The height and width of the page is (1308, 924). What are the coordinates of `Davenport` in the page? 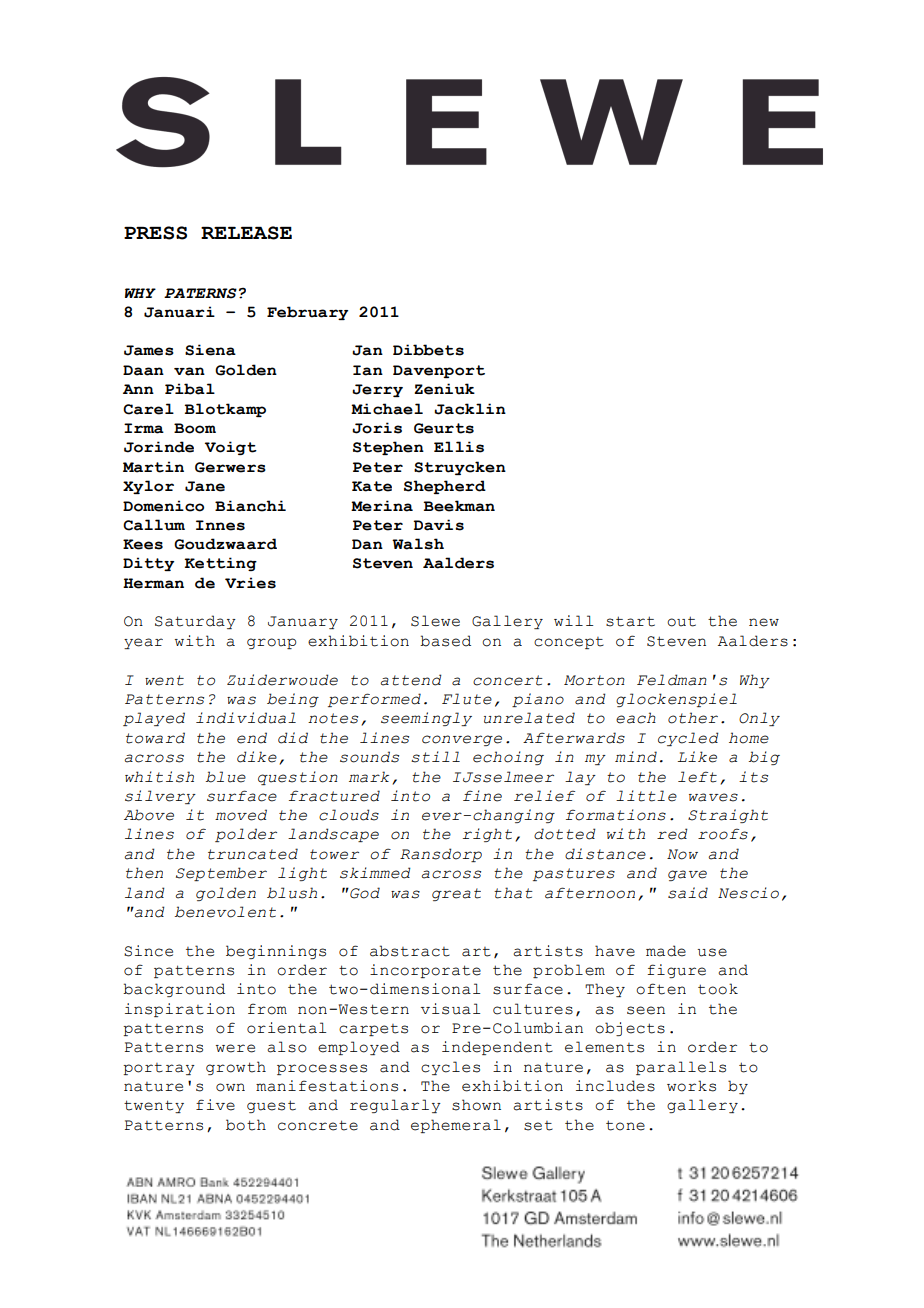 It's located at (439, 371).
